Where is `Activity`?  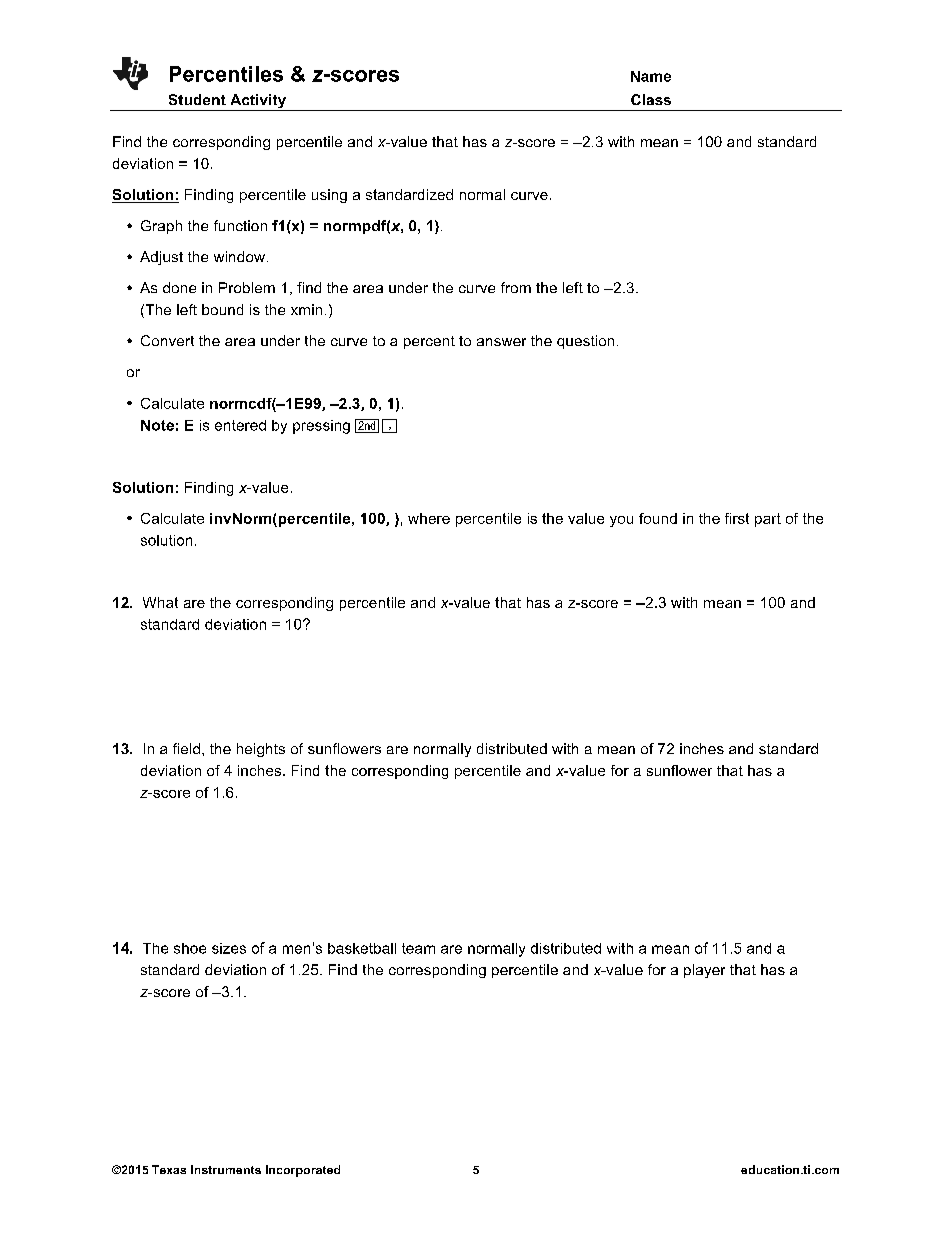 Activity is located at coordinates (258, 102).
